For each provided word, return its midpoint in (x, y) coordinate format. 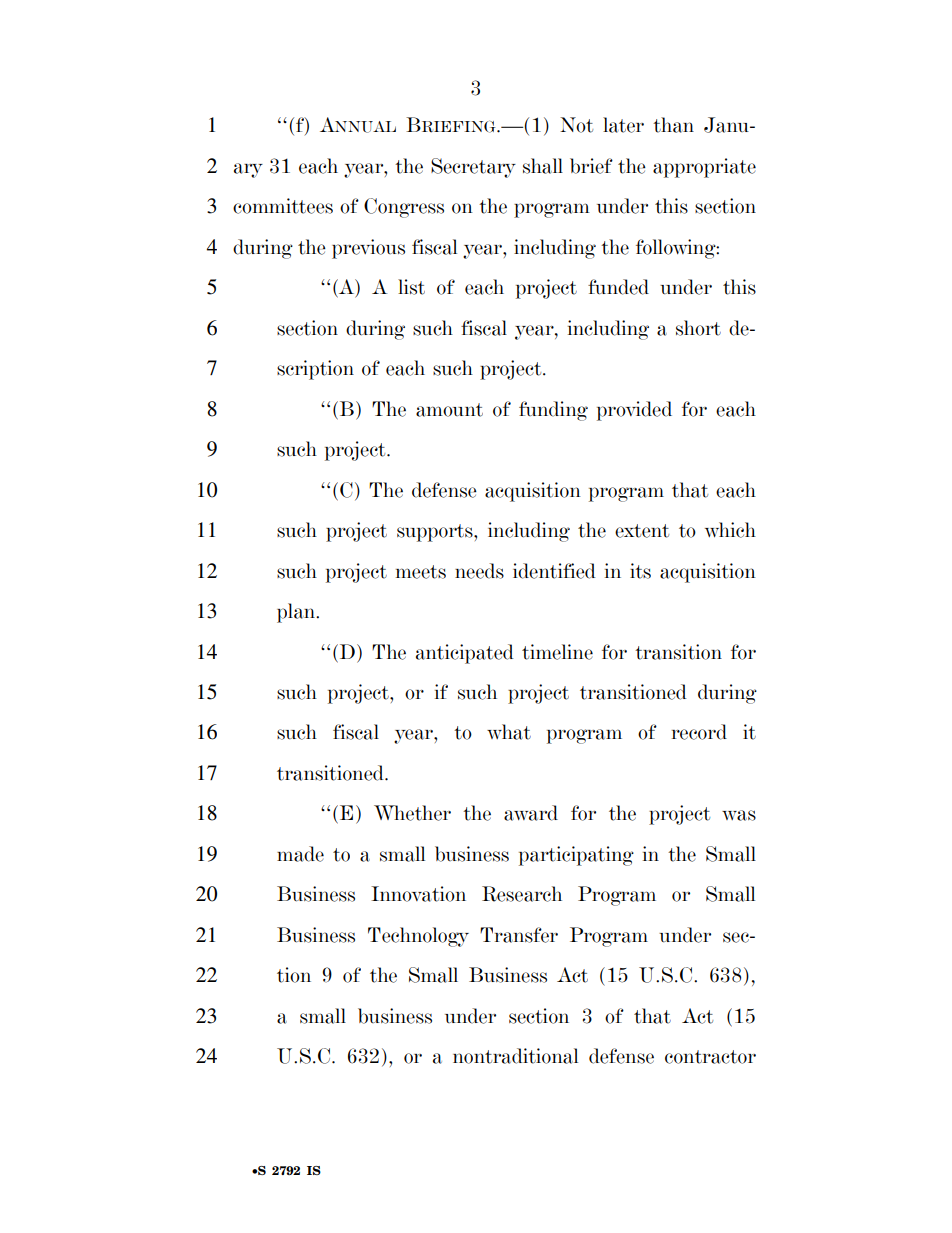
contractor (710, 1057)
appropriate (704, 168)
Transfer (519, 935)
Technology (418, 937)
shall (543, 166)
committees (283, 206)
